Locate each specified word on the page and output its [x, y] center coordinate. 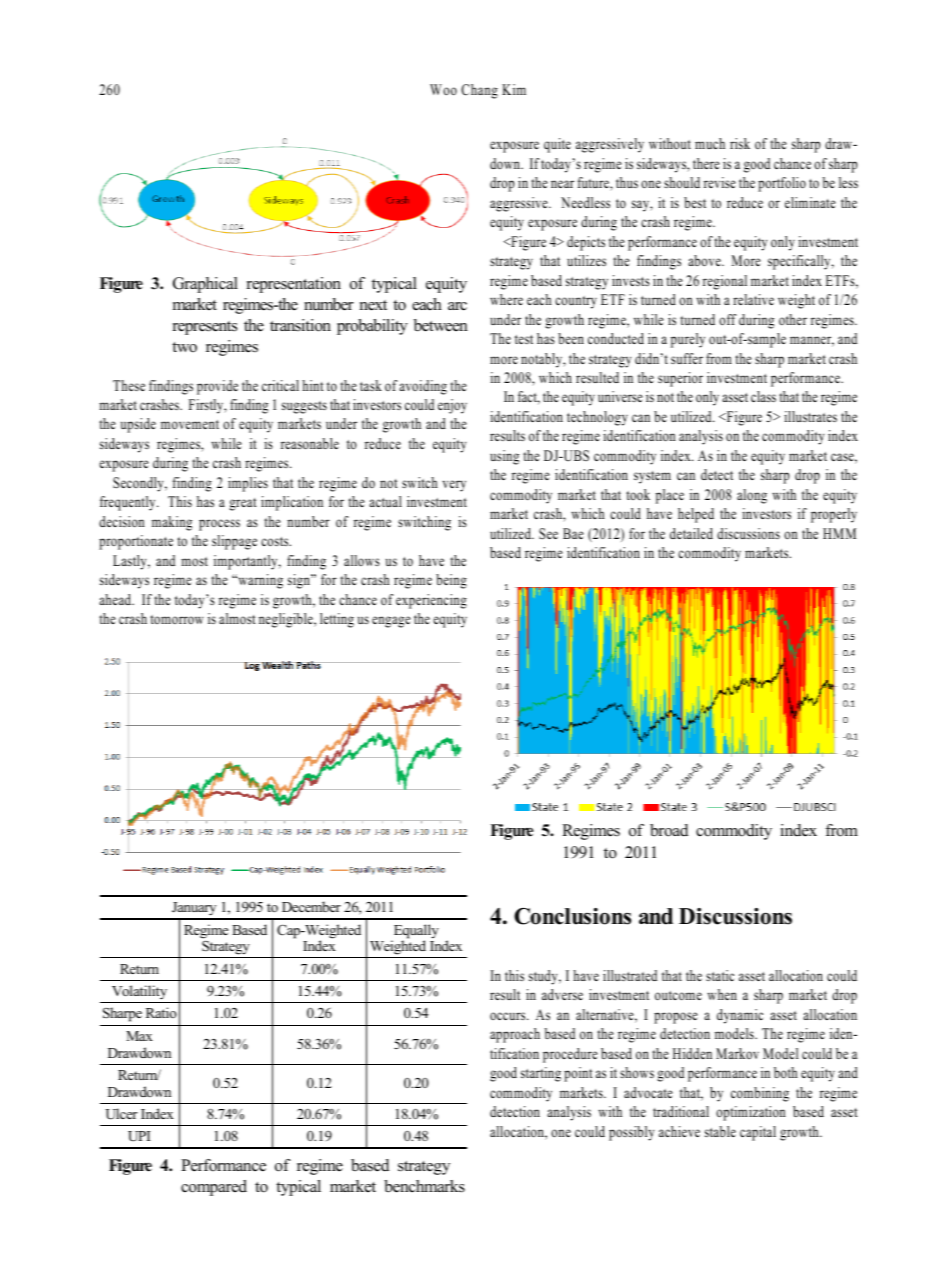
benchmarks [424, 1186]
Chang [479, 91]
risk [740, 143]
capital [758, 1133]
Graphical [205, 285]
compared [214, 1188]
